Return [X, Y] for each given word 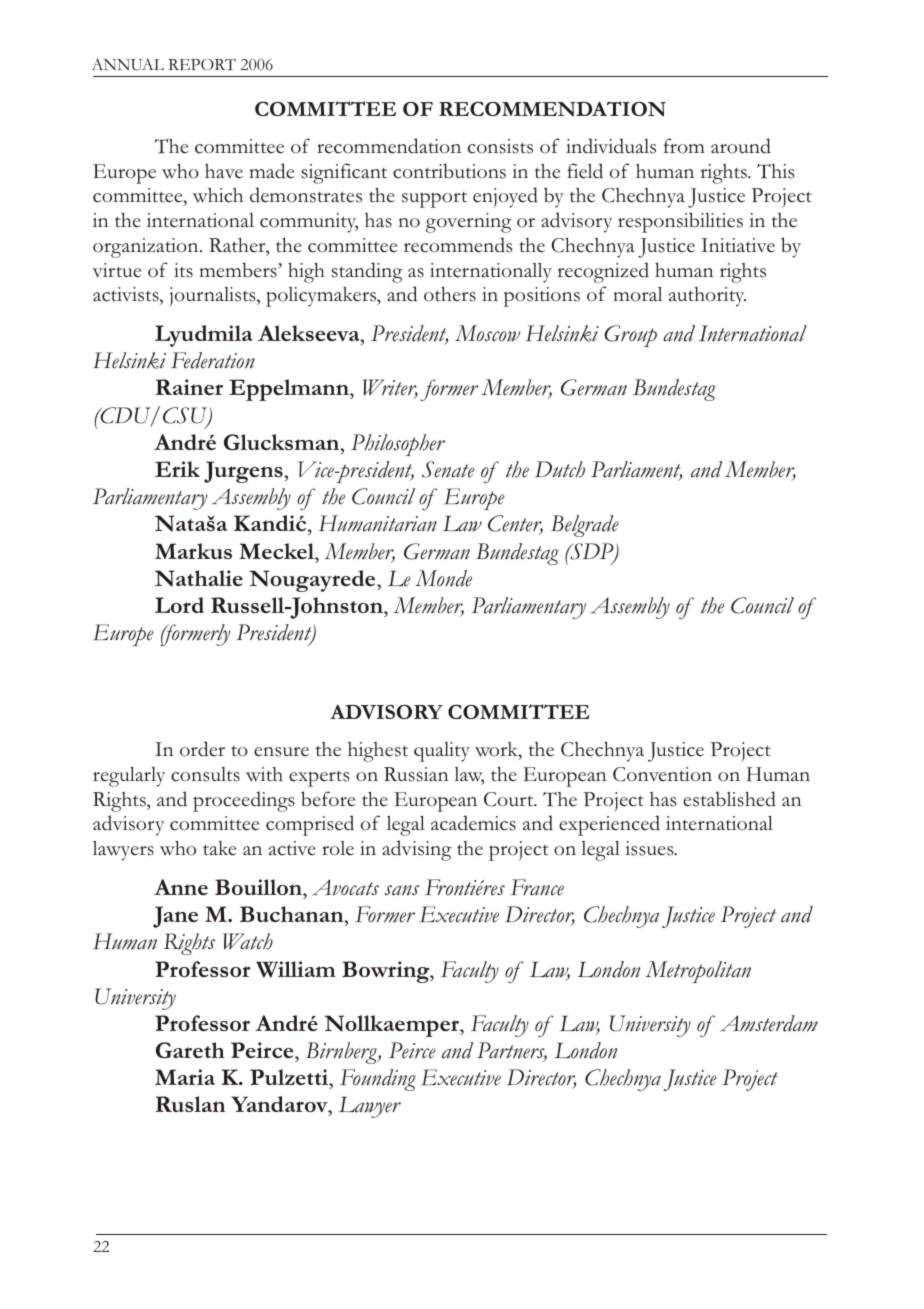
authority [707, 297]
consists [500, 146]
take [219, 848]
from [684, 146]
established [729, 799]
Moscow [487, 333]
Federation [213, 360]
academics [473, 823]
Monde [443, 578]
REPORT [202, 64]
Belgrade [585, 526]
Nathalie [199, 578]
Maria [185, 1077]
